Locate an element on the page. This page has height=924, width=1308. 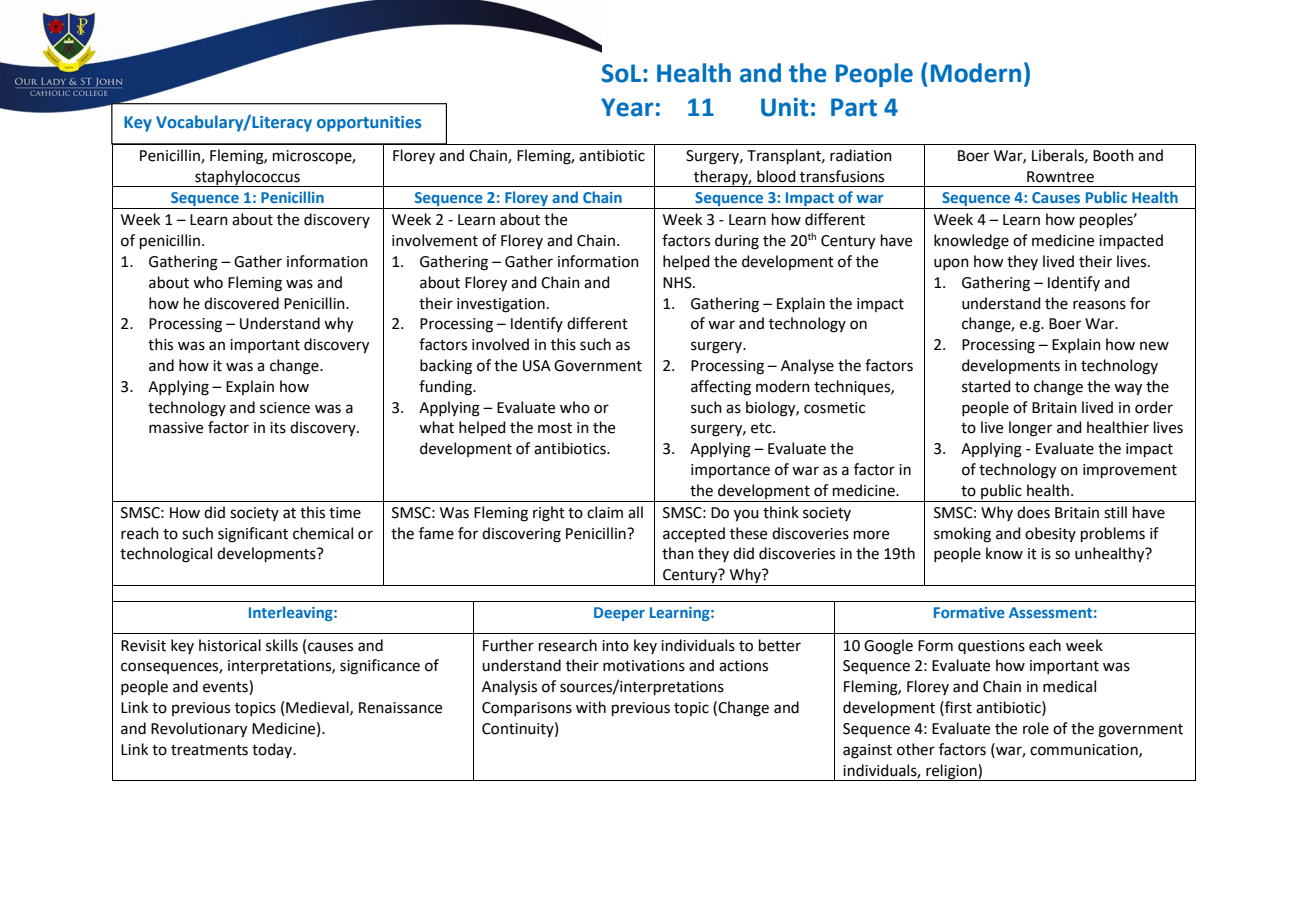
with is located at coordinates (591, 707).
